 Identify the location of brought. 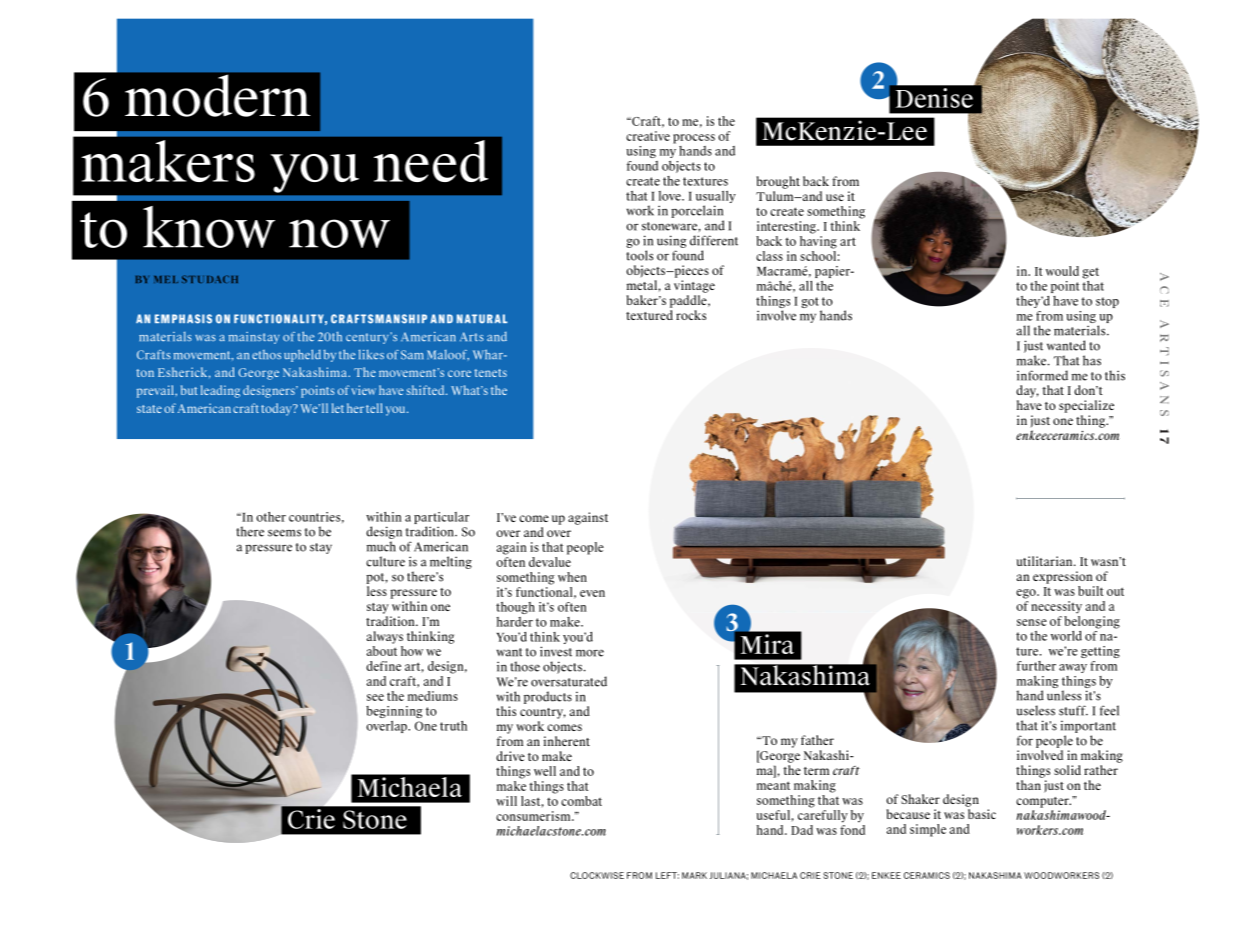
(778, 182).
